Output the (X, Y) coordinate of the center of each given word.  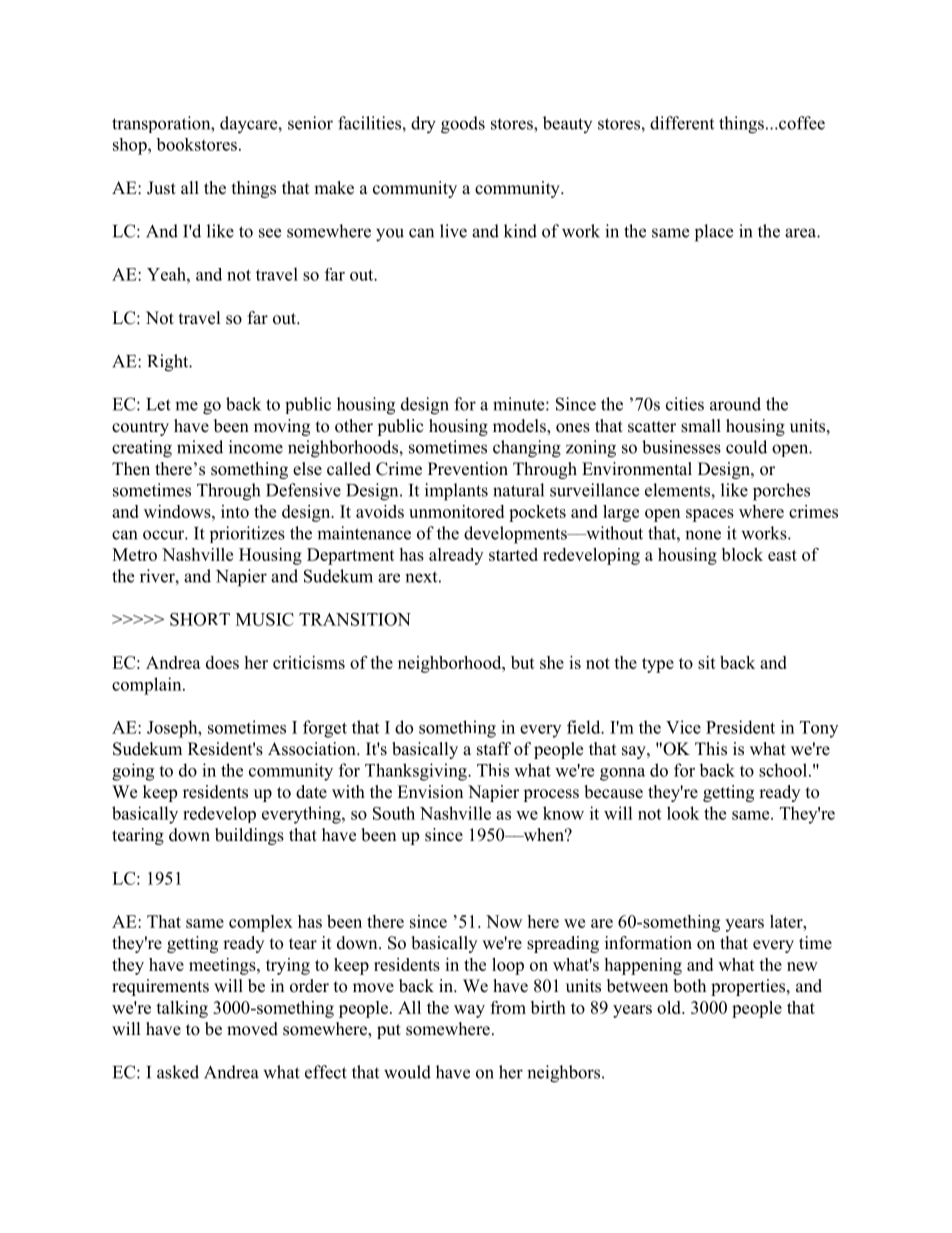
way (469, 1011)
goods (463, 125)
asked (178, 1072)
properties (749, 987)
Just (161, 188)
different (682, 123)
